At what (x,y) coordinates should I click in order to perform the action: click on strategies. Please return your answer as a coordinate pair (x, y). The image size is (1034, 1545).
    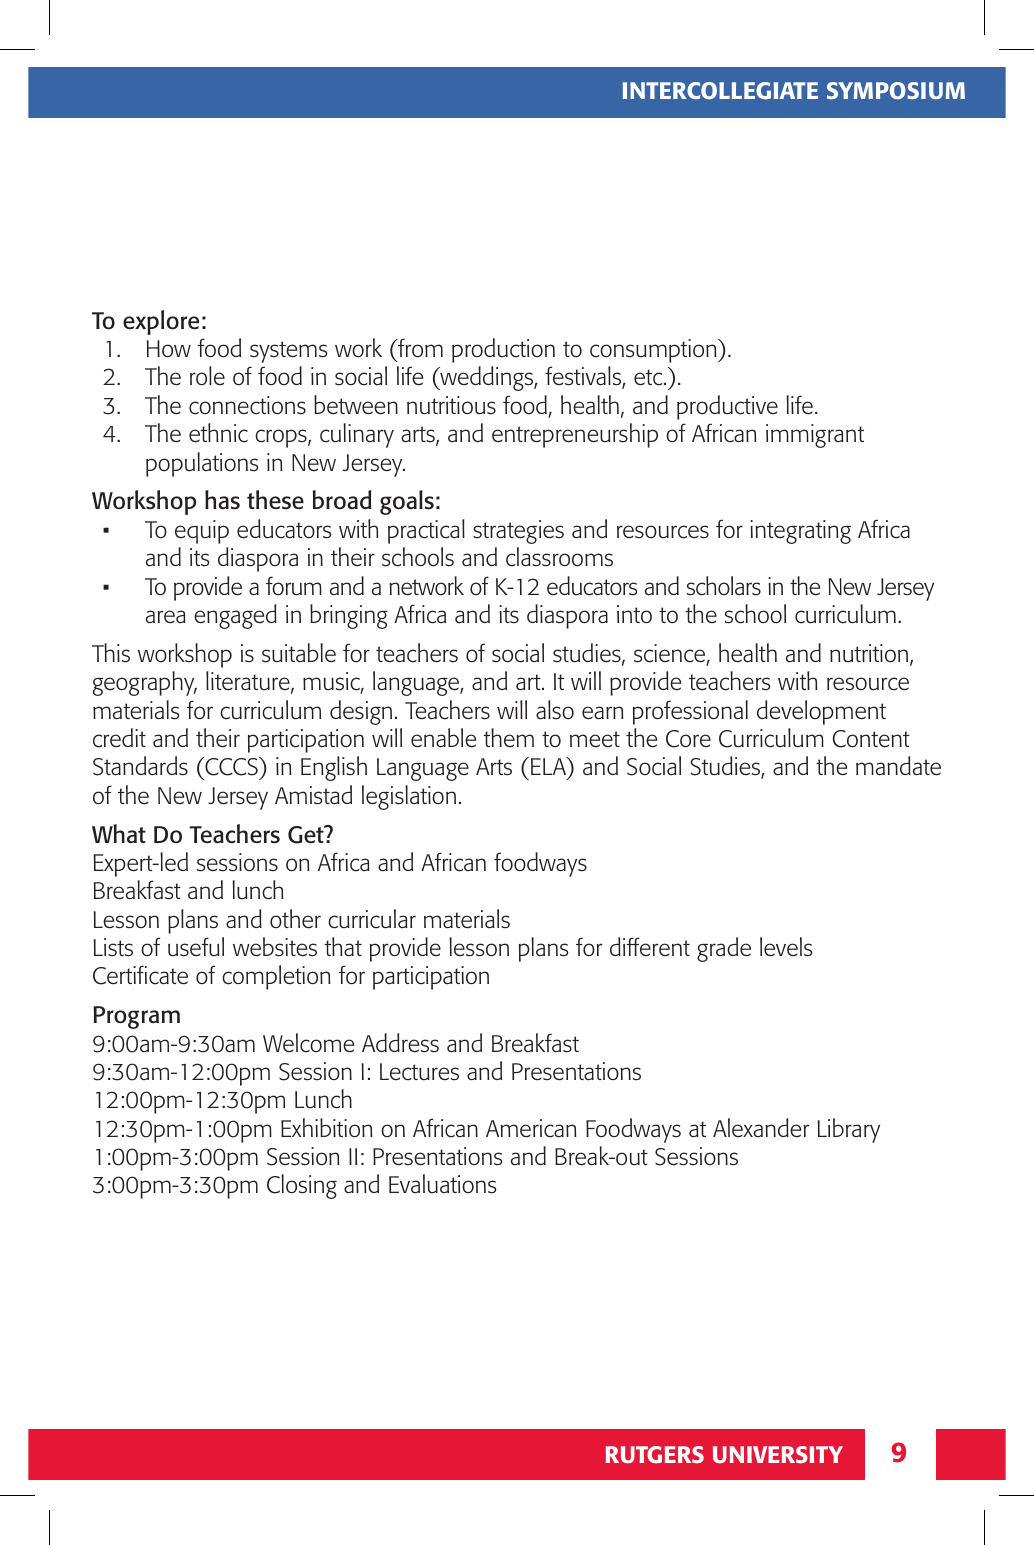
    Looking at the image, I should click on (518, 532).
